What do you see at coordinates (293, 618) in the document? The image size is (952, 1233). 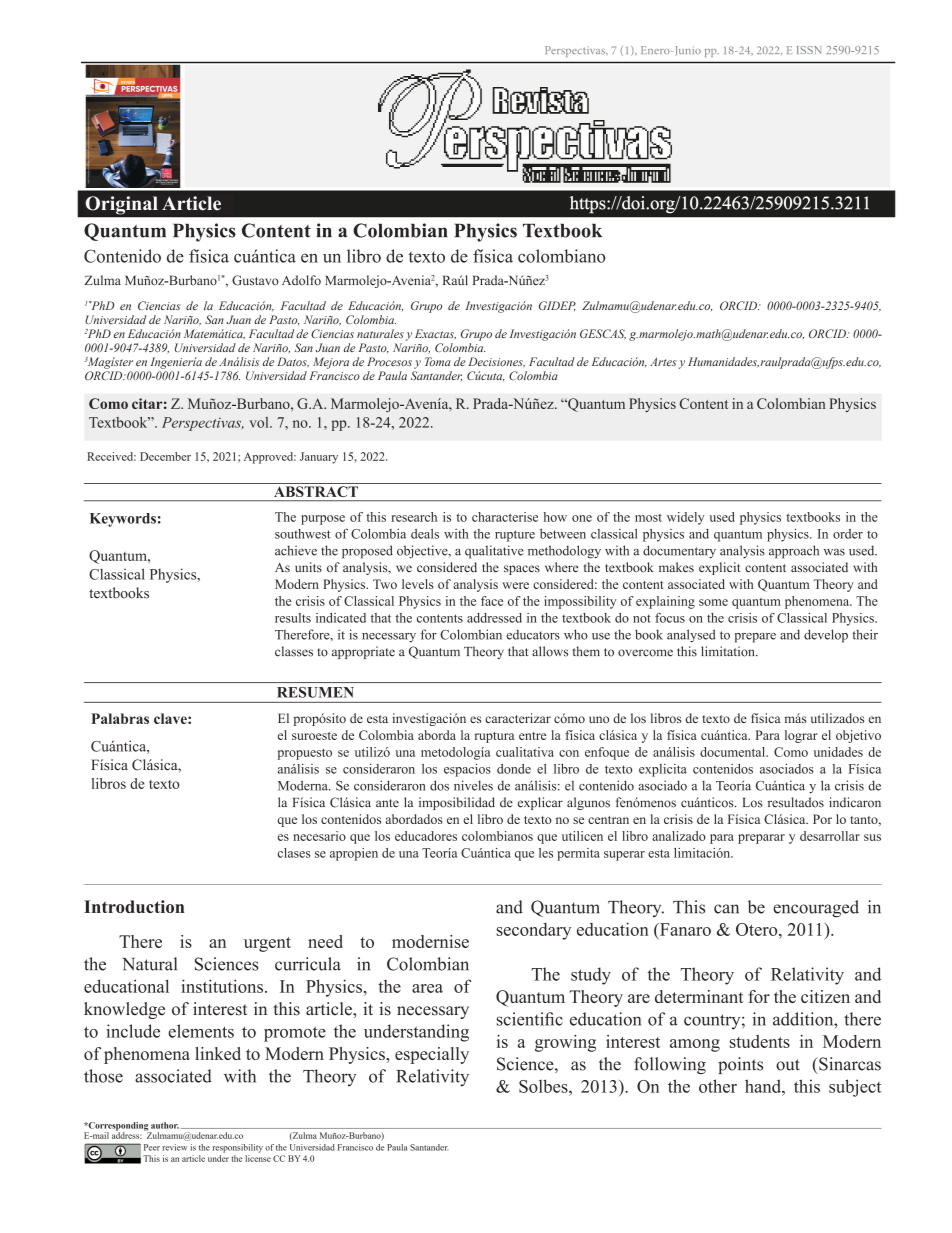 I see `results` at bounding box center [293, 618].
